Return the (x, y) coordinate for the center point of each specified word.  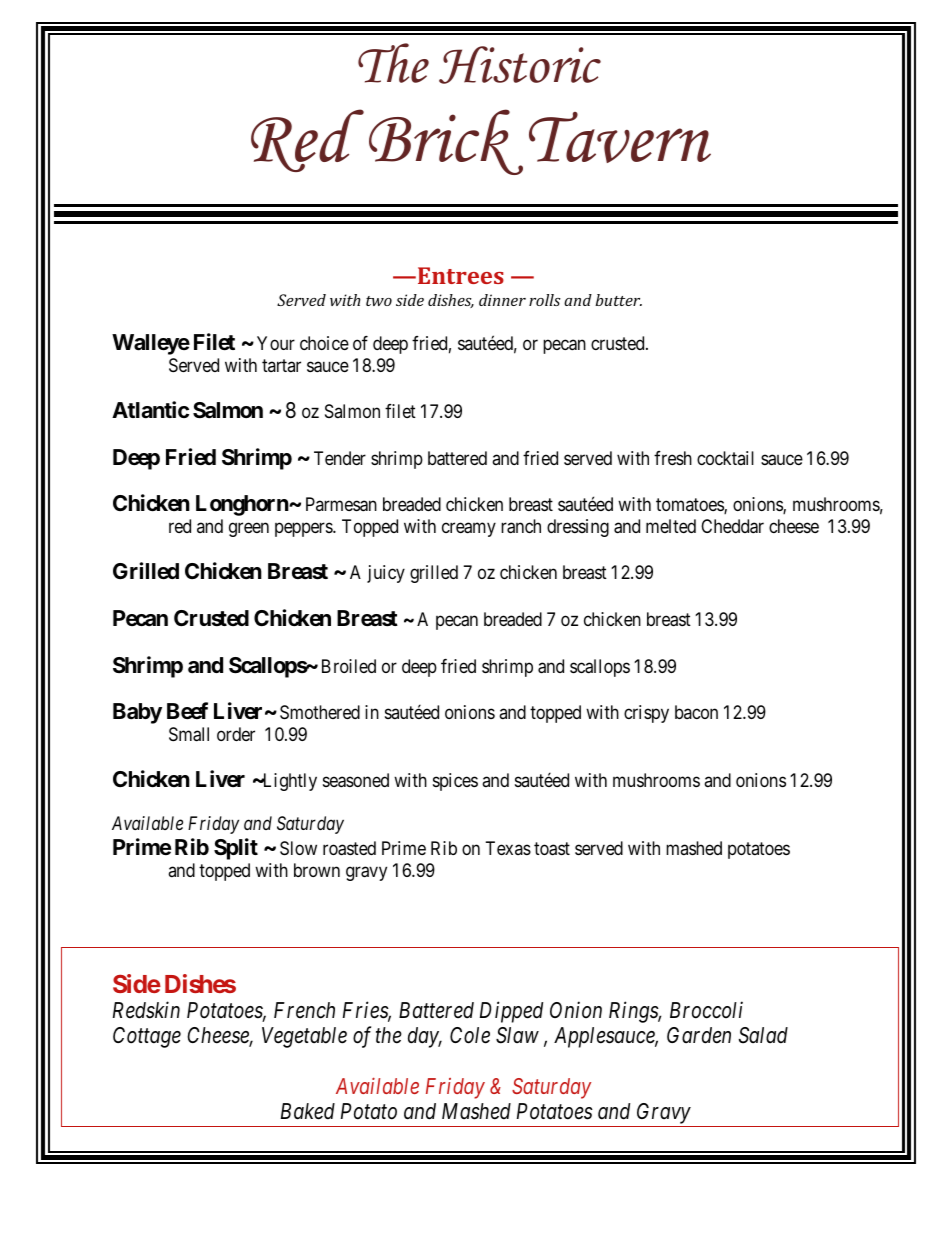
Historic (520, 65)
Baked (308, 1111)
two (379, 301)
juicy (386, 574)
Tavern (620, 137)
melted (671, 526)
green (249, 530)
